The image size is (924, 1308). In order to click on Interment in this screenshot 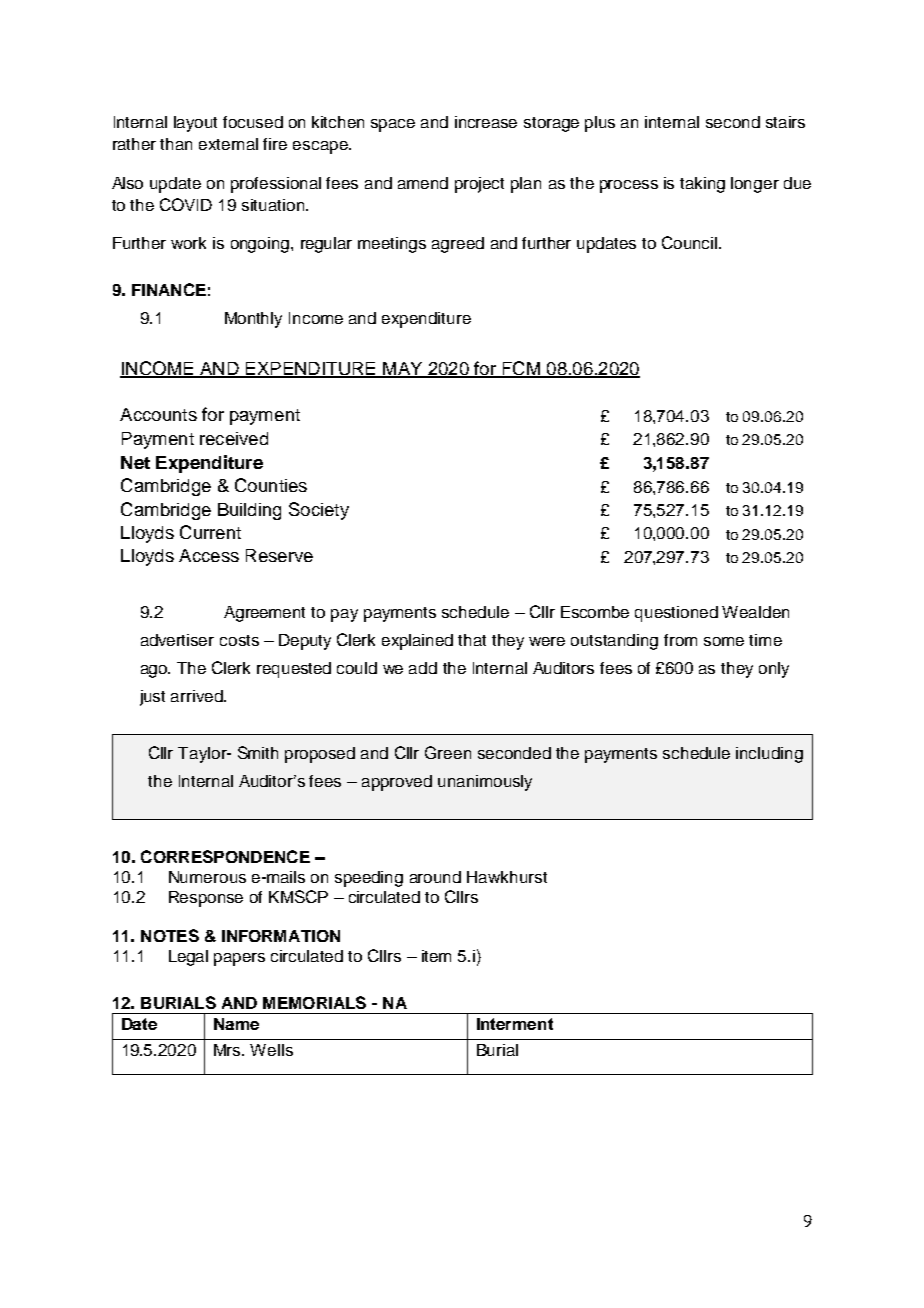, I will do `click(515, 1024)`.
